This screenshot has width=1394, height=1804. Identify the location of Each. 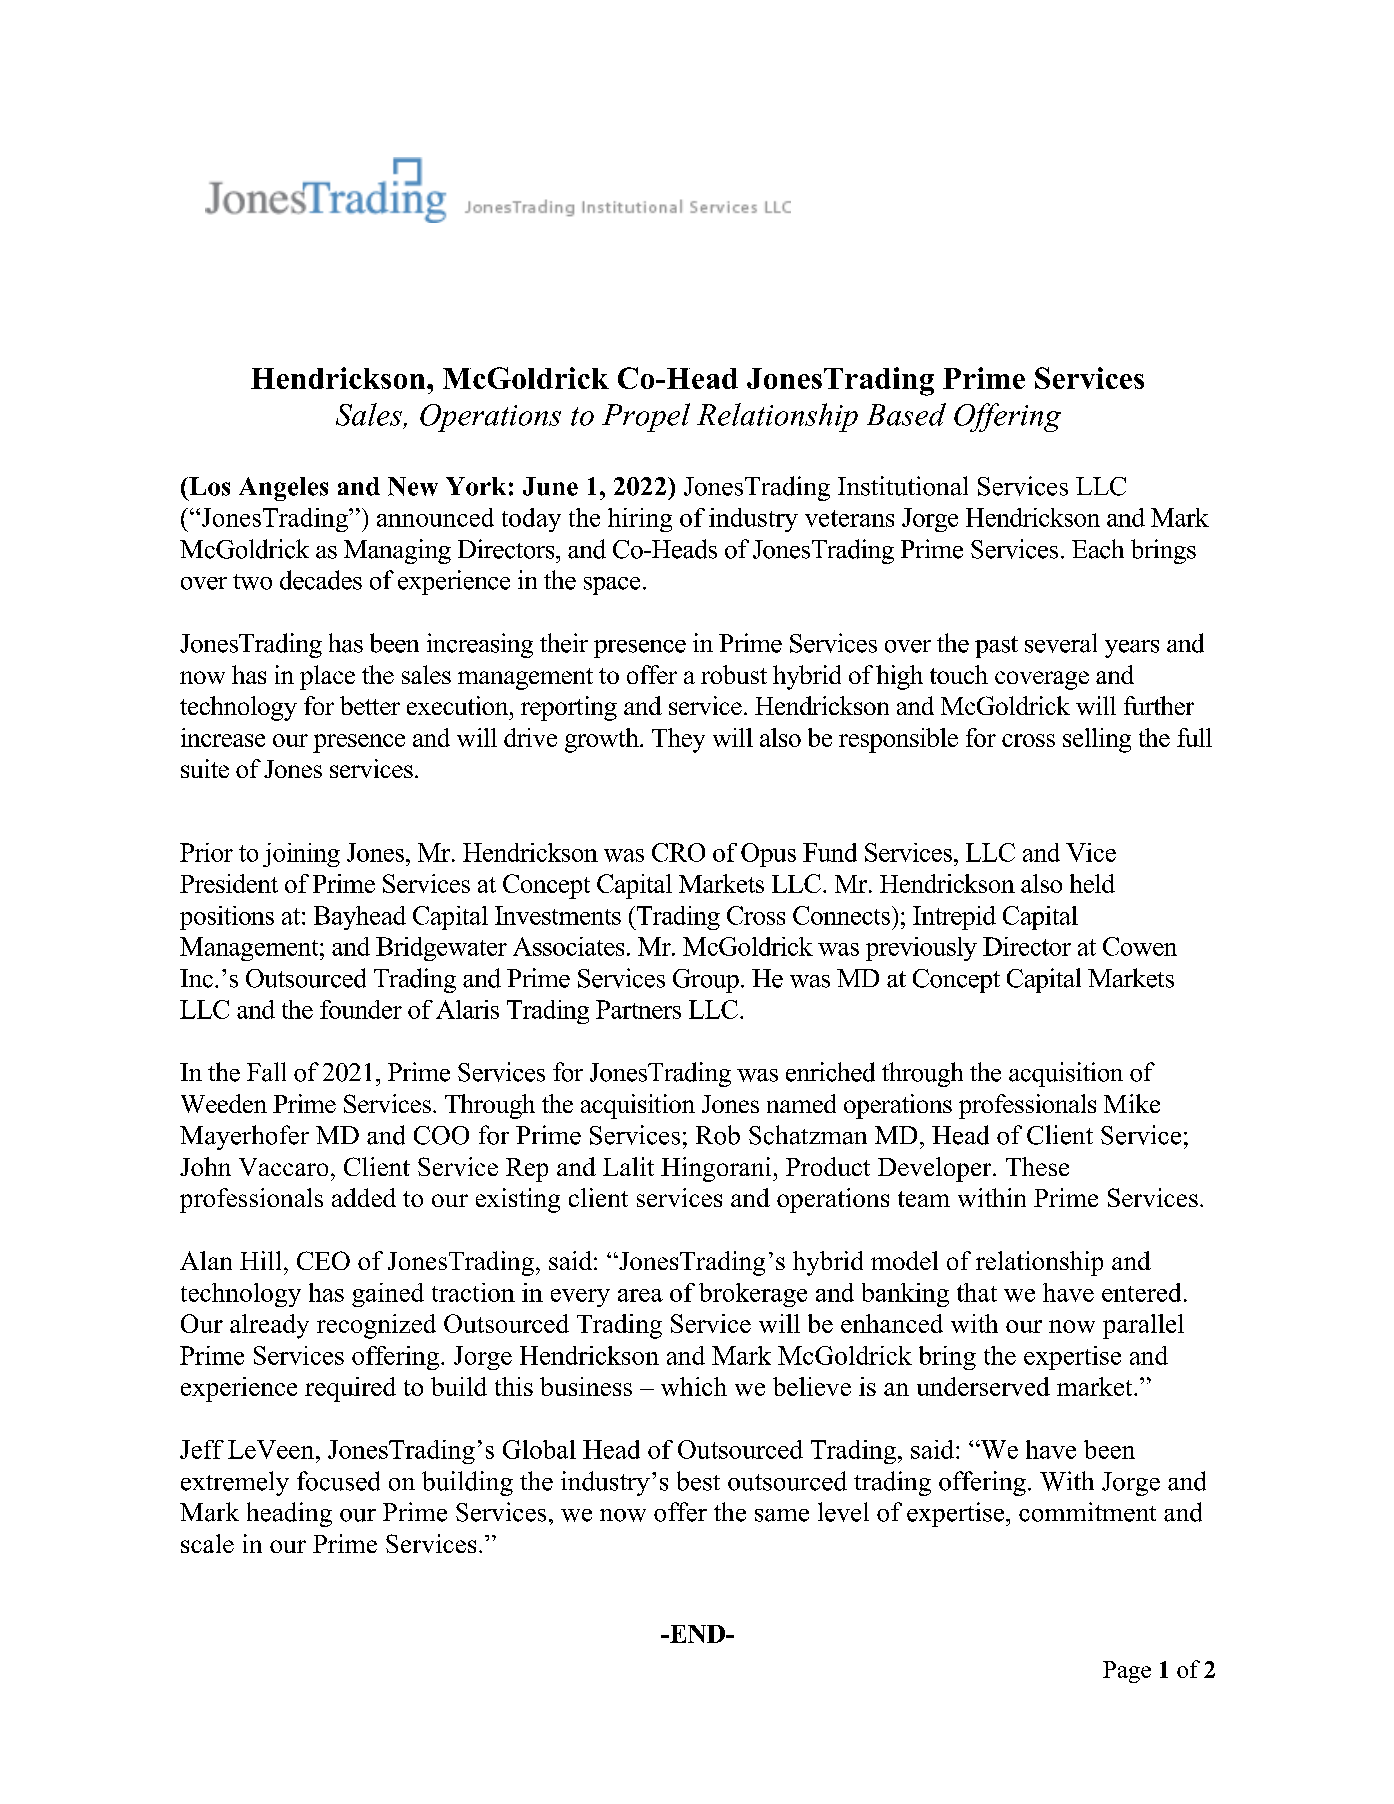
(1098, 549).
